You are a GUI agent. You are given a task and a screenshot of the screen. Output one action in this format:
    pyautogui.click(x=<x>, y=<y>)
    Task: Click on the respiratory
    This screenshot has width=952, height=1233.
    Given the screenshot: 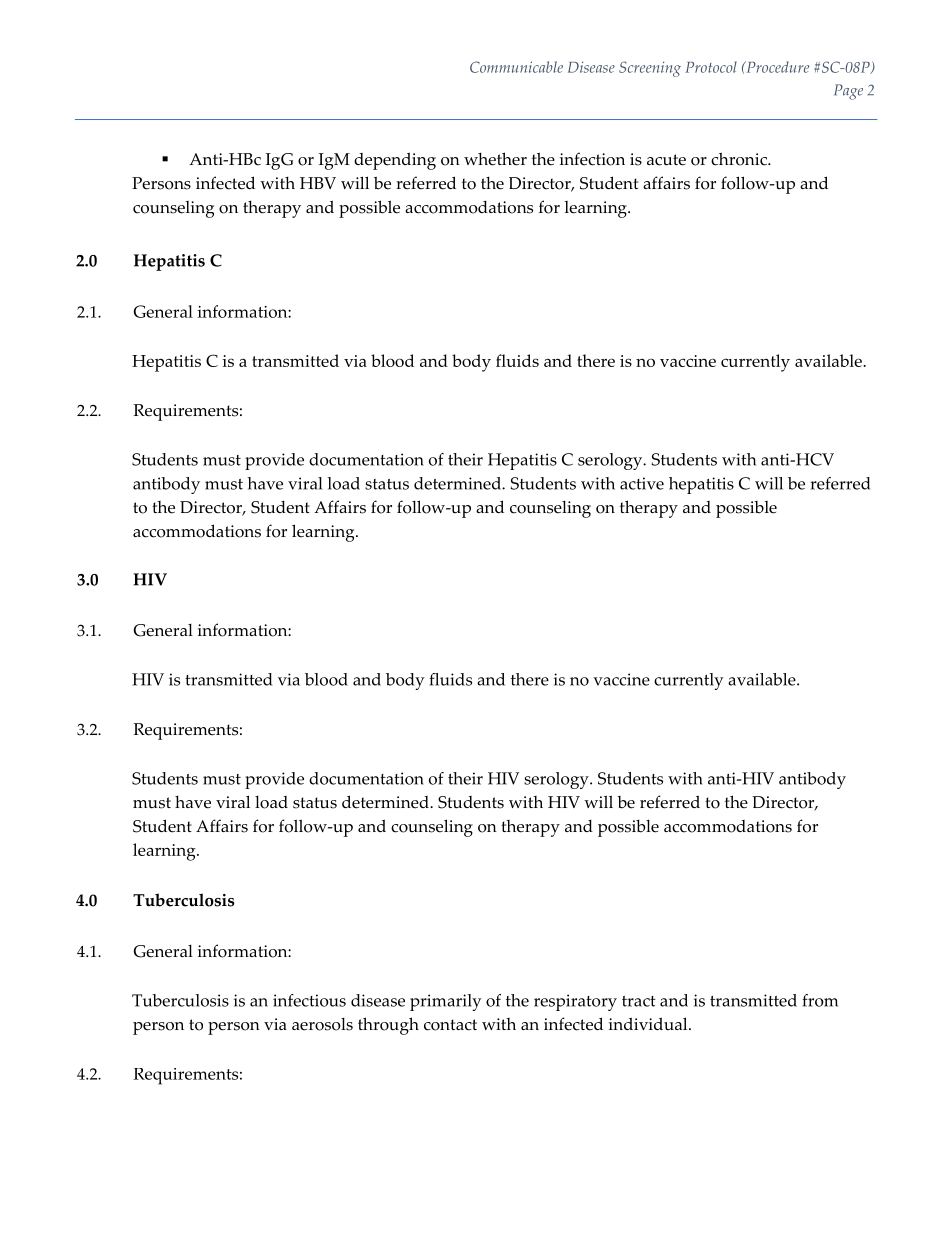 What is the action you would take?
    pyautogui.click(x=575, y=1002)
